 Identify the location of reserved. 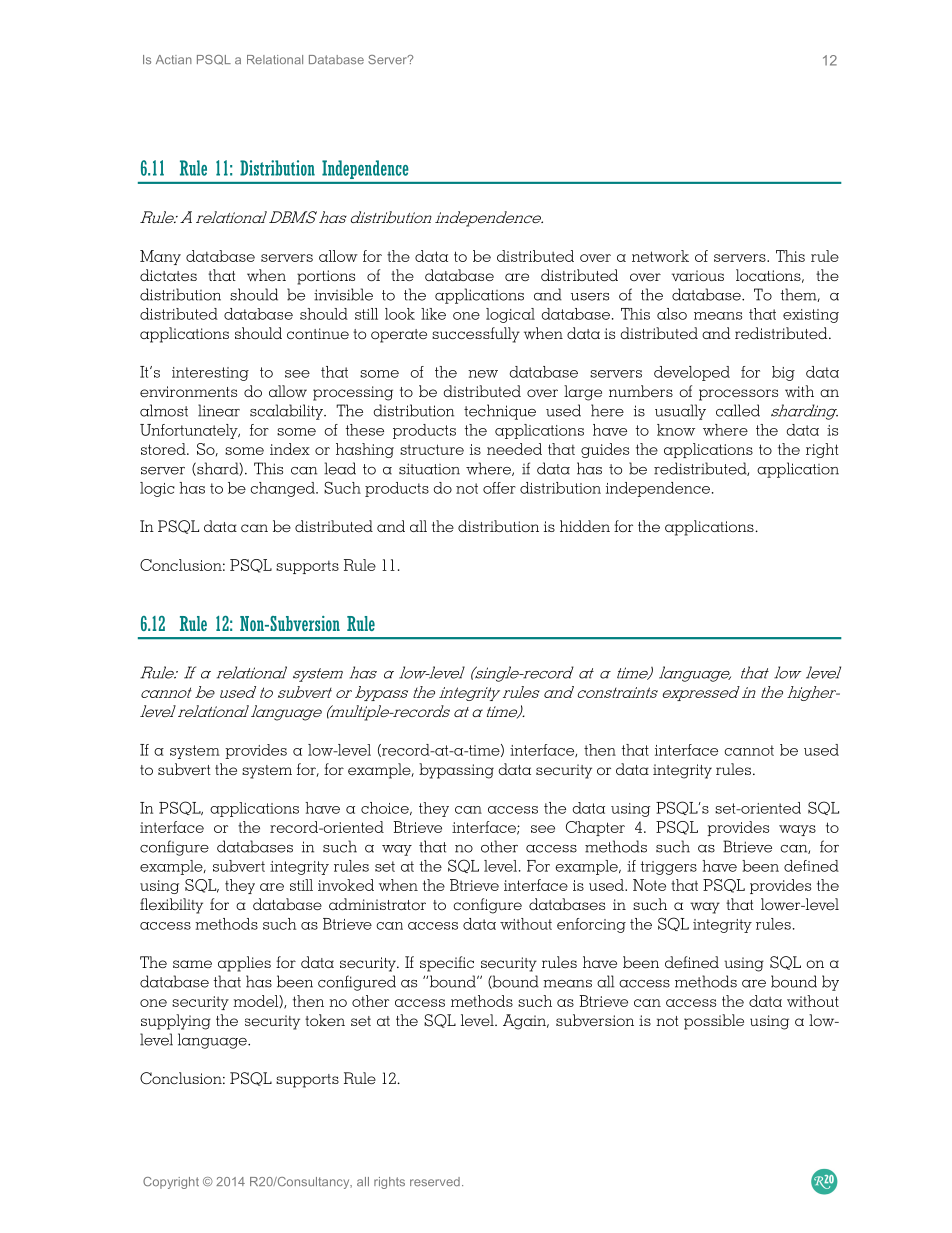
(435, 1181).
